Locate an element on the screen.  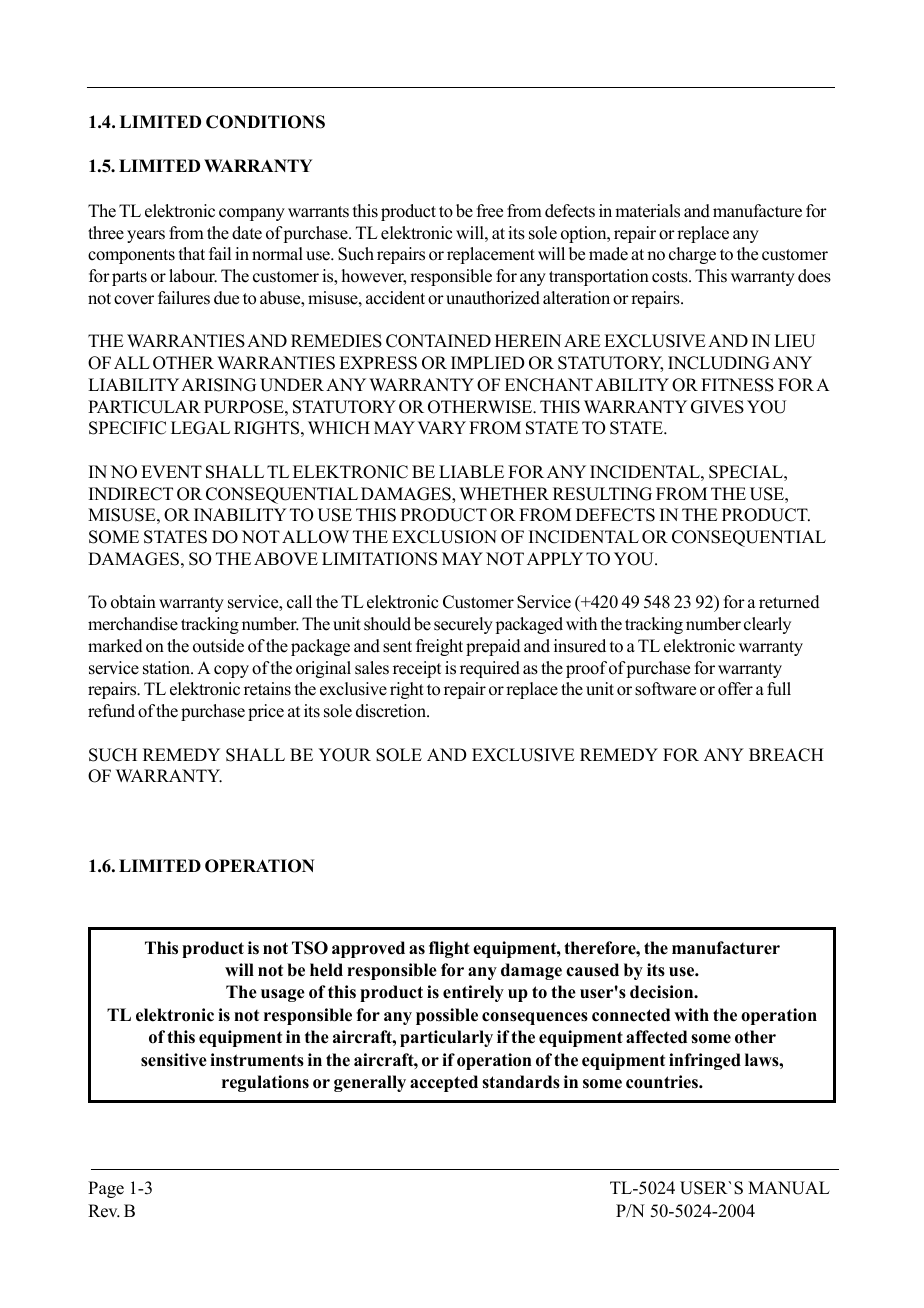
Page is located at coordinates (106, 1189).
